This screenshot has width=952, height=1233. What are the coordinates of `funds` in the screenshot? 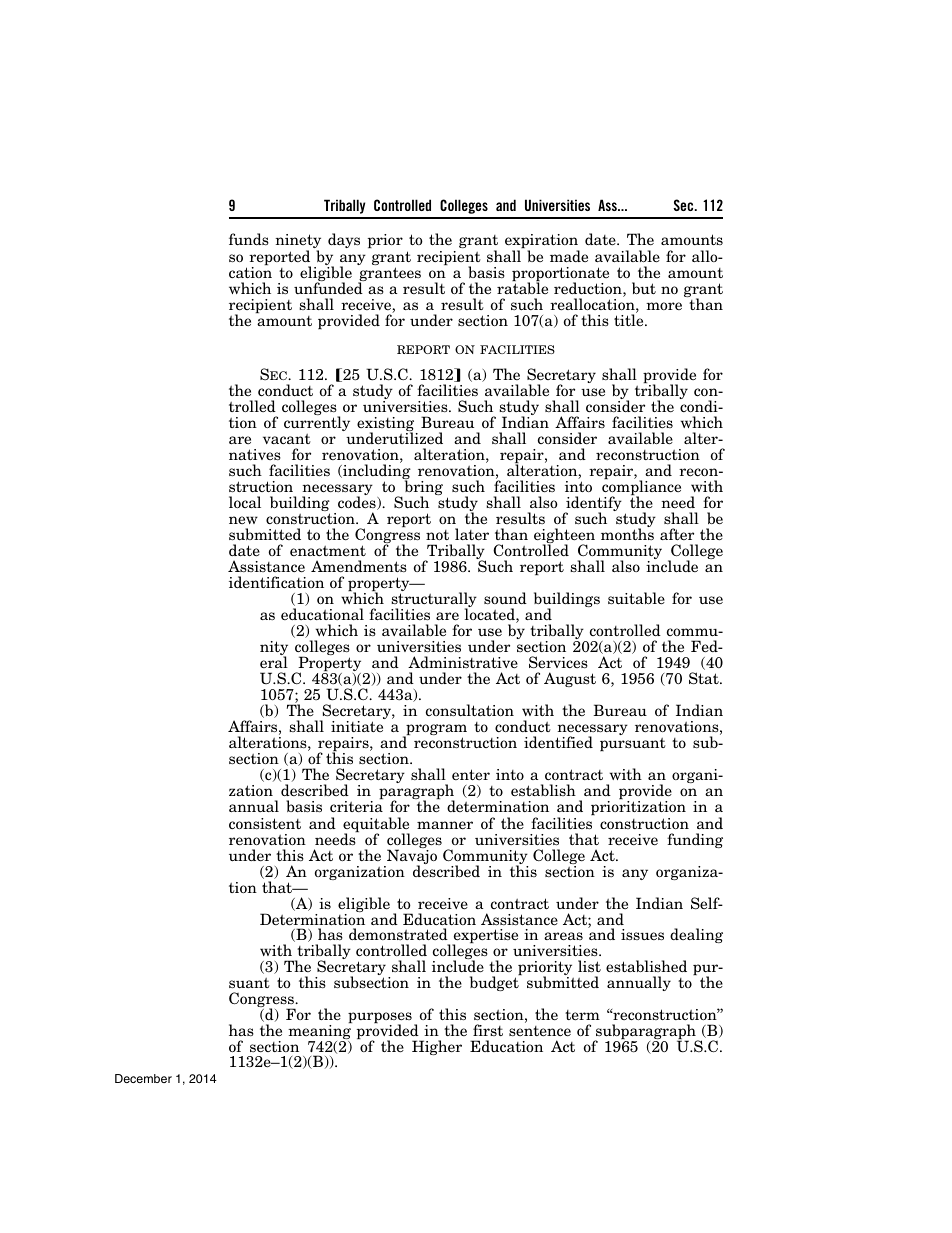 It's located at (249, 239).
